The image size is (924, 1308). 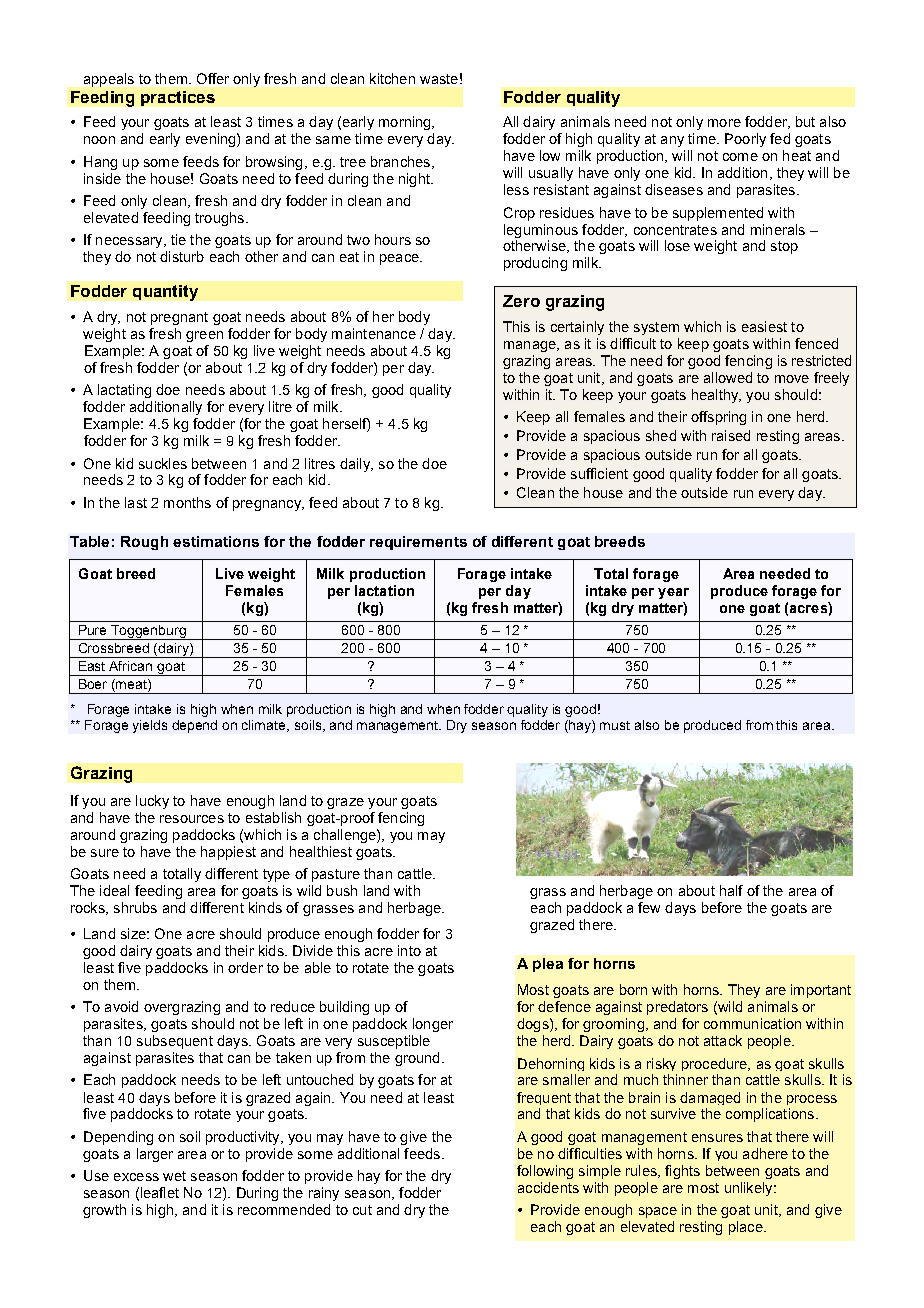 What do you see at coordinates (728, 377) in the image?
I see `allowed` at bounding box center [728, 377].
